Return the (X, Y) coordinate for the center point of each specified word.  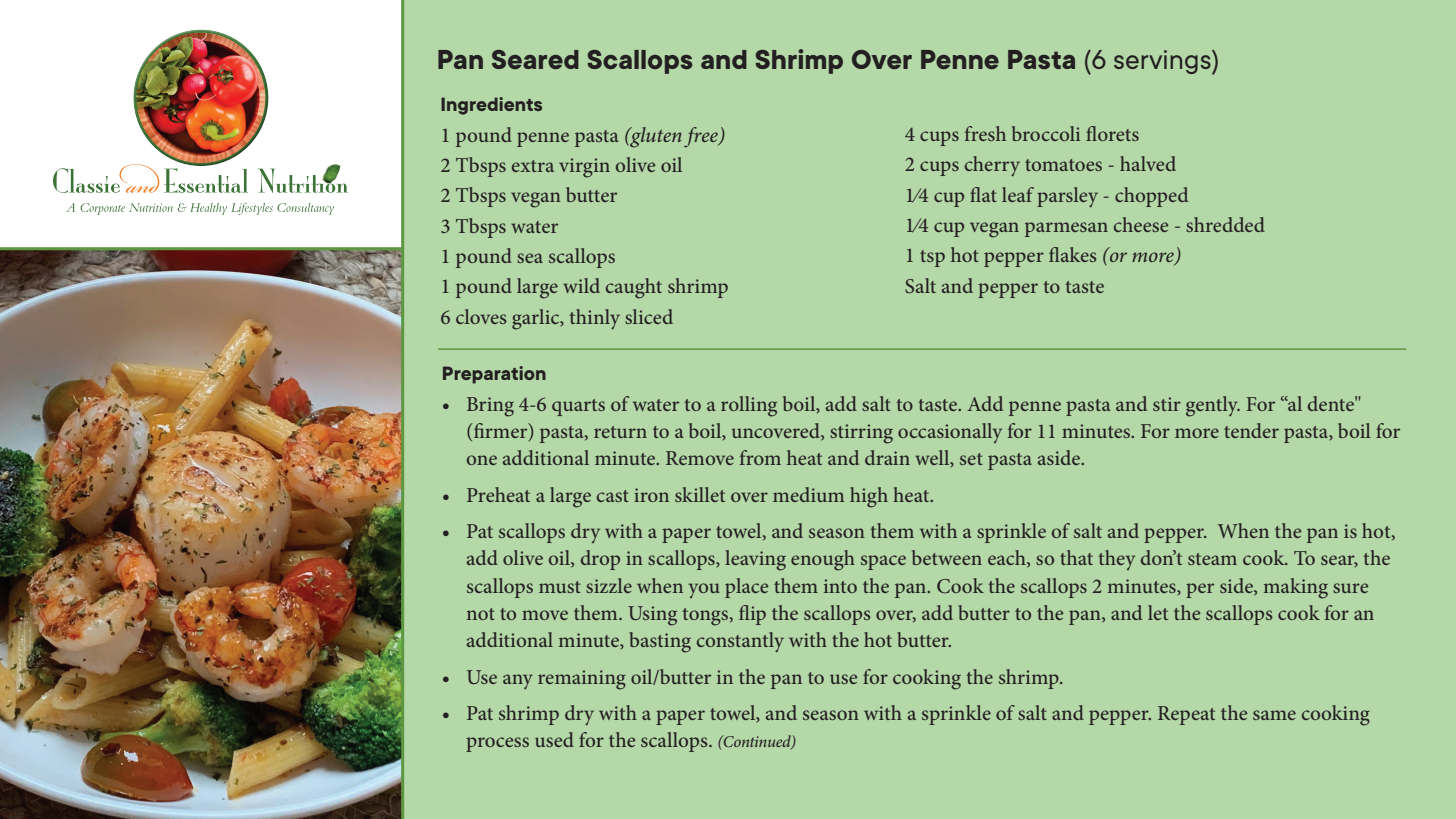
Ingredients (491, 106)
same (1274, 715)
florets (1112, 133)
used (554, 739)
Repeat (1186, 715)
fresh (985, 133)
